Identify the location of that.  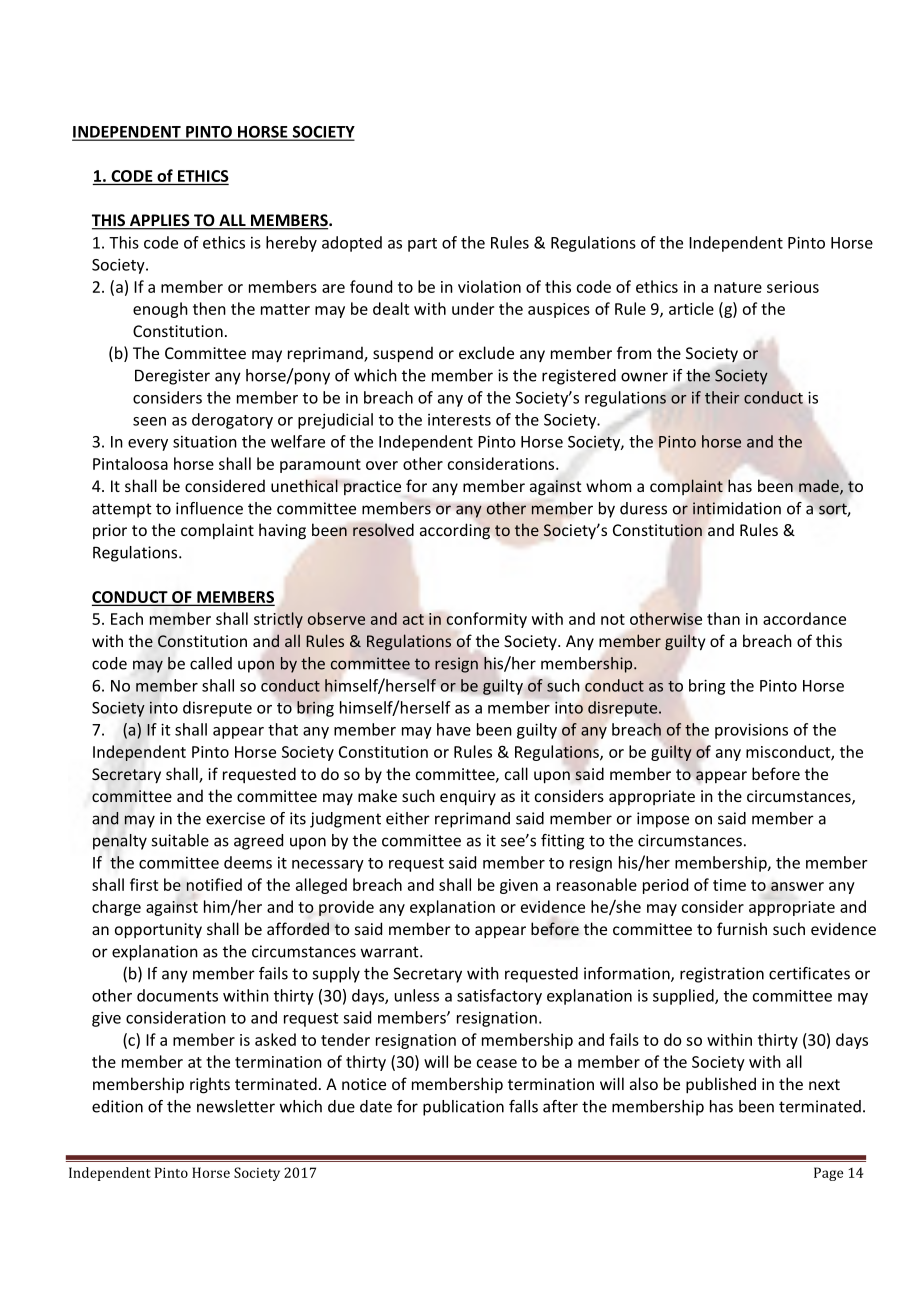
(283, 729).
